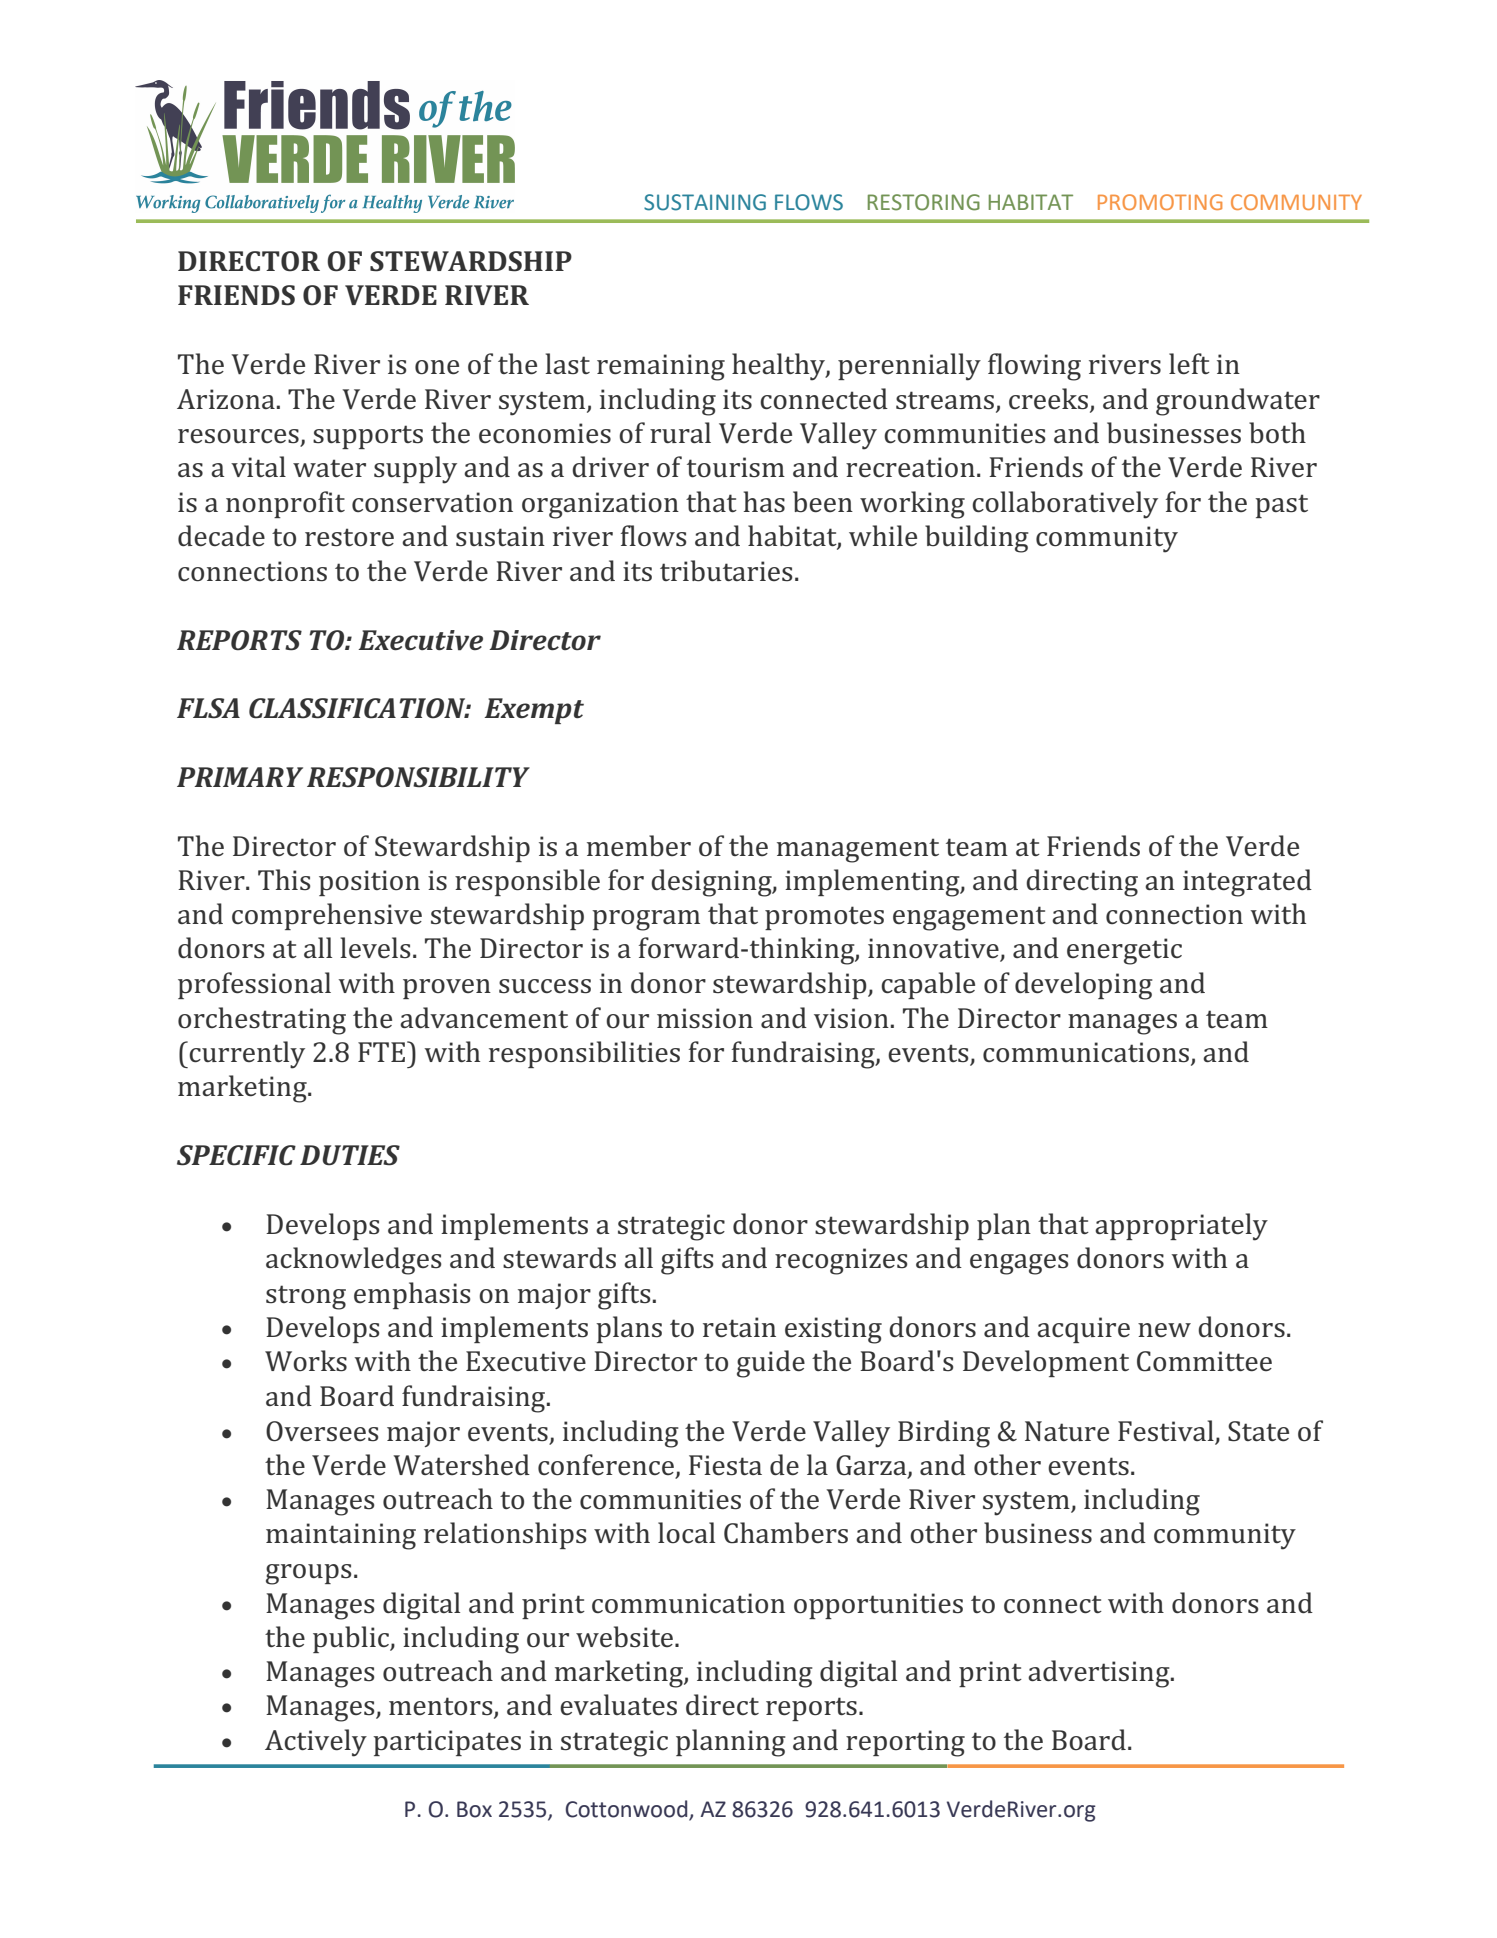 This page has height=1938, width=1497. Describe the element at coordinates (316, 1743) in the page. I see `Actively` at that location.
